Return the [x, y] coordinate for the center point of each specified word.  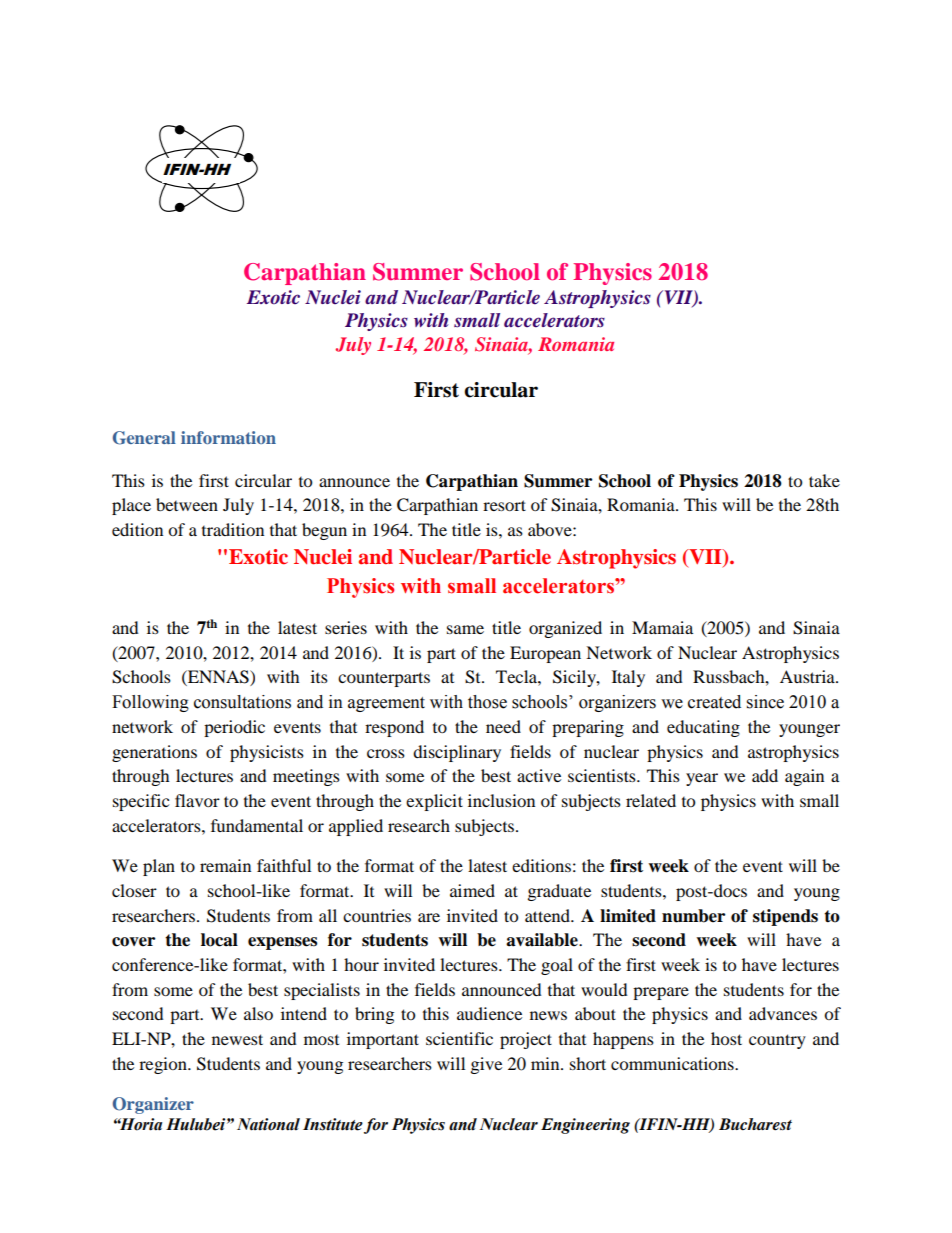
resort [504, 505]
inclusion [501, 800]
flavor [197, 800]
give [486, 1065]
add [765, 775]
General [144, 438]
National [268, 1124]
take [824, 480]
